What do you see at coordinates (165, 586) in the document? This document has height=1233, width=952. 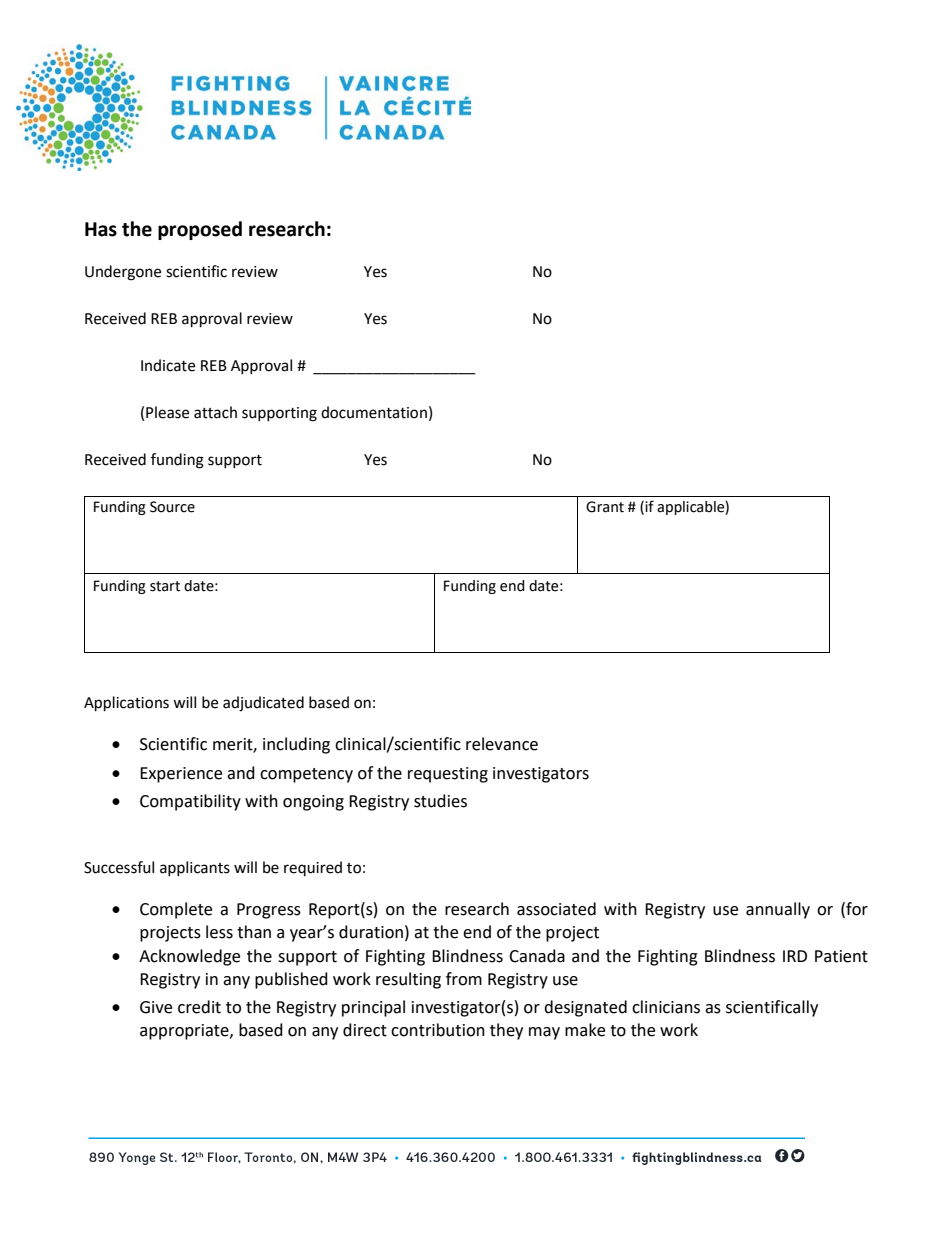 I see `start` at bounding box center [165, 586].
